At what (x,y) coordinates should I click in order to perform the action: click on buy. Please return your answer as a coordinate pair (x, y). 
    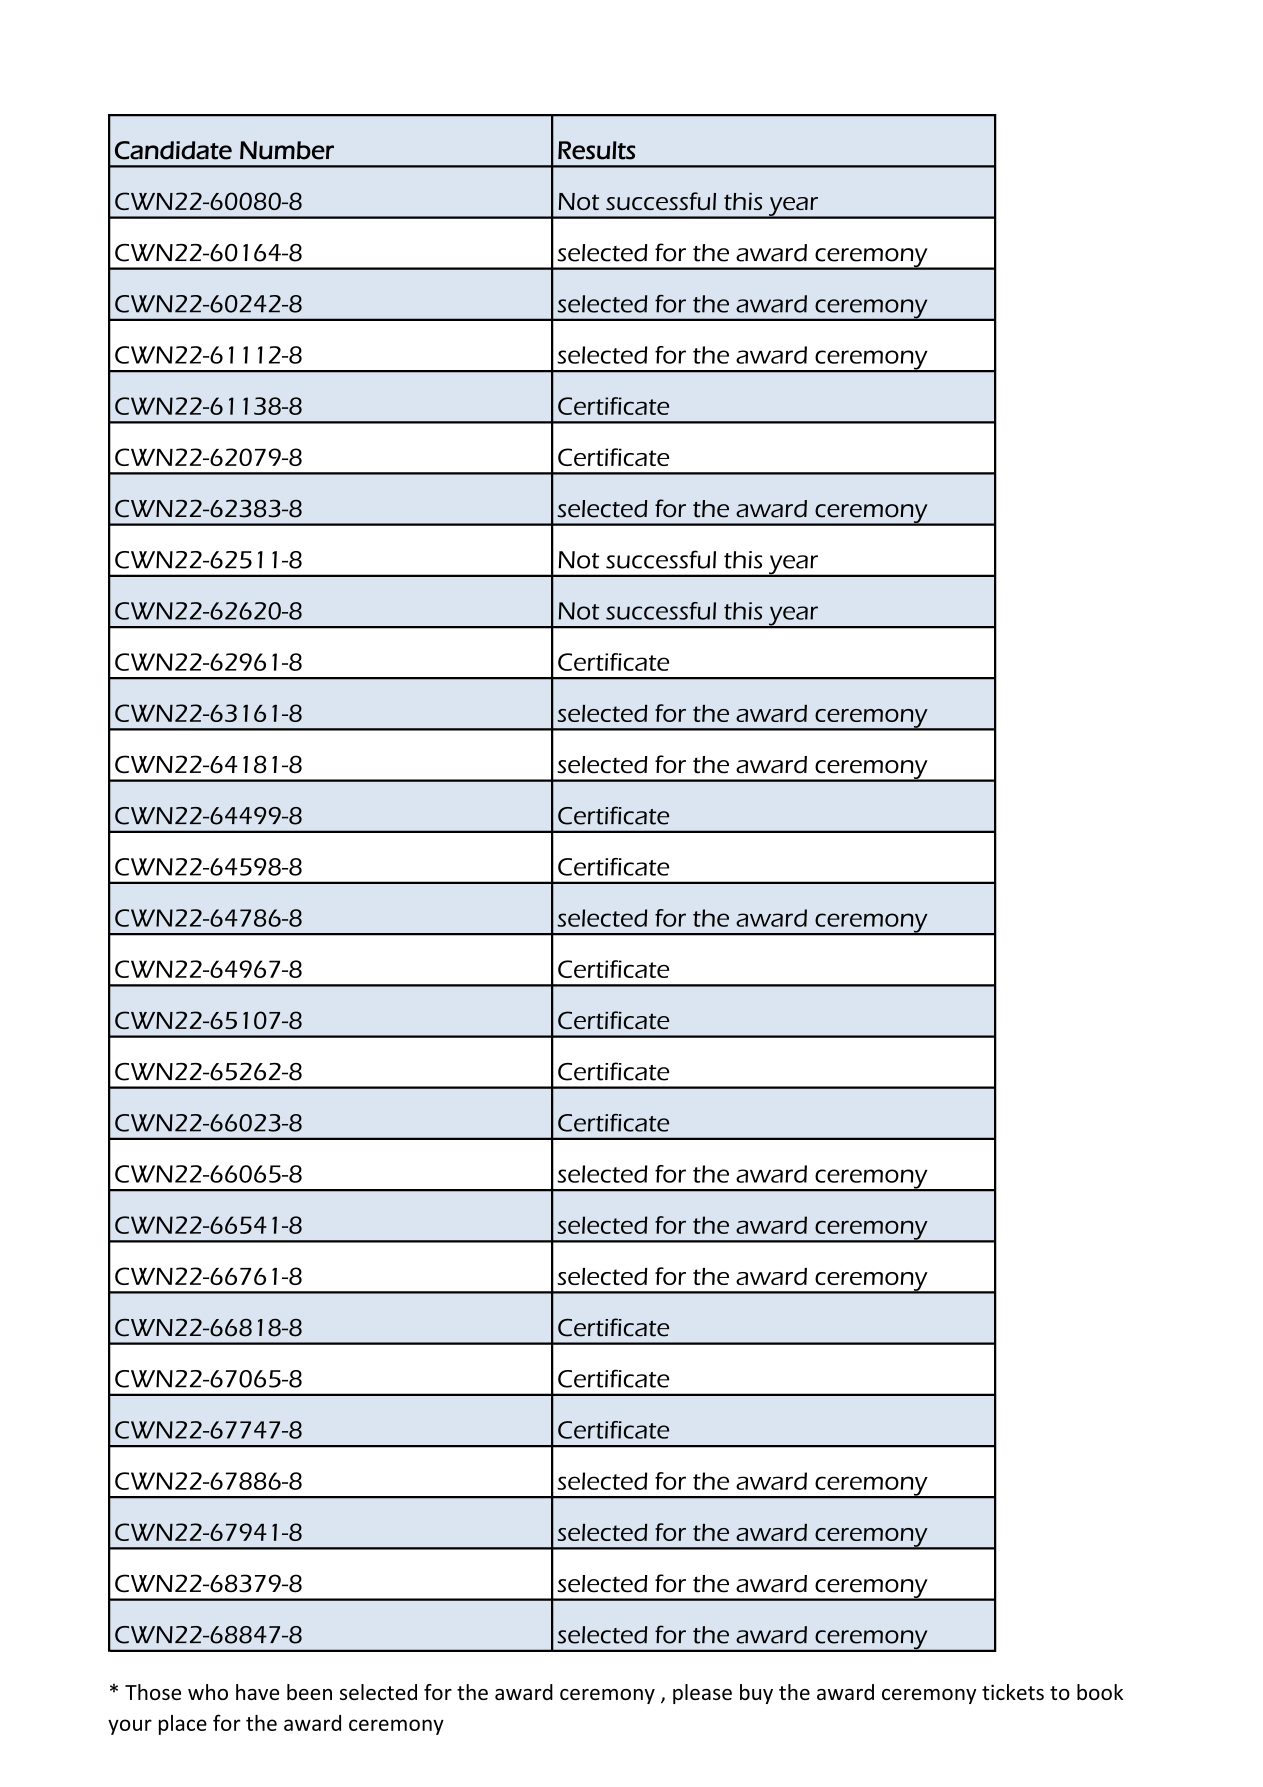
    Looking at the image, I should click on (756, 1694).
